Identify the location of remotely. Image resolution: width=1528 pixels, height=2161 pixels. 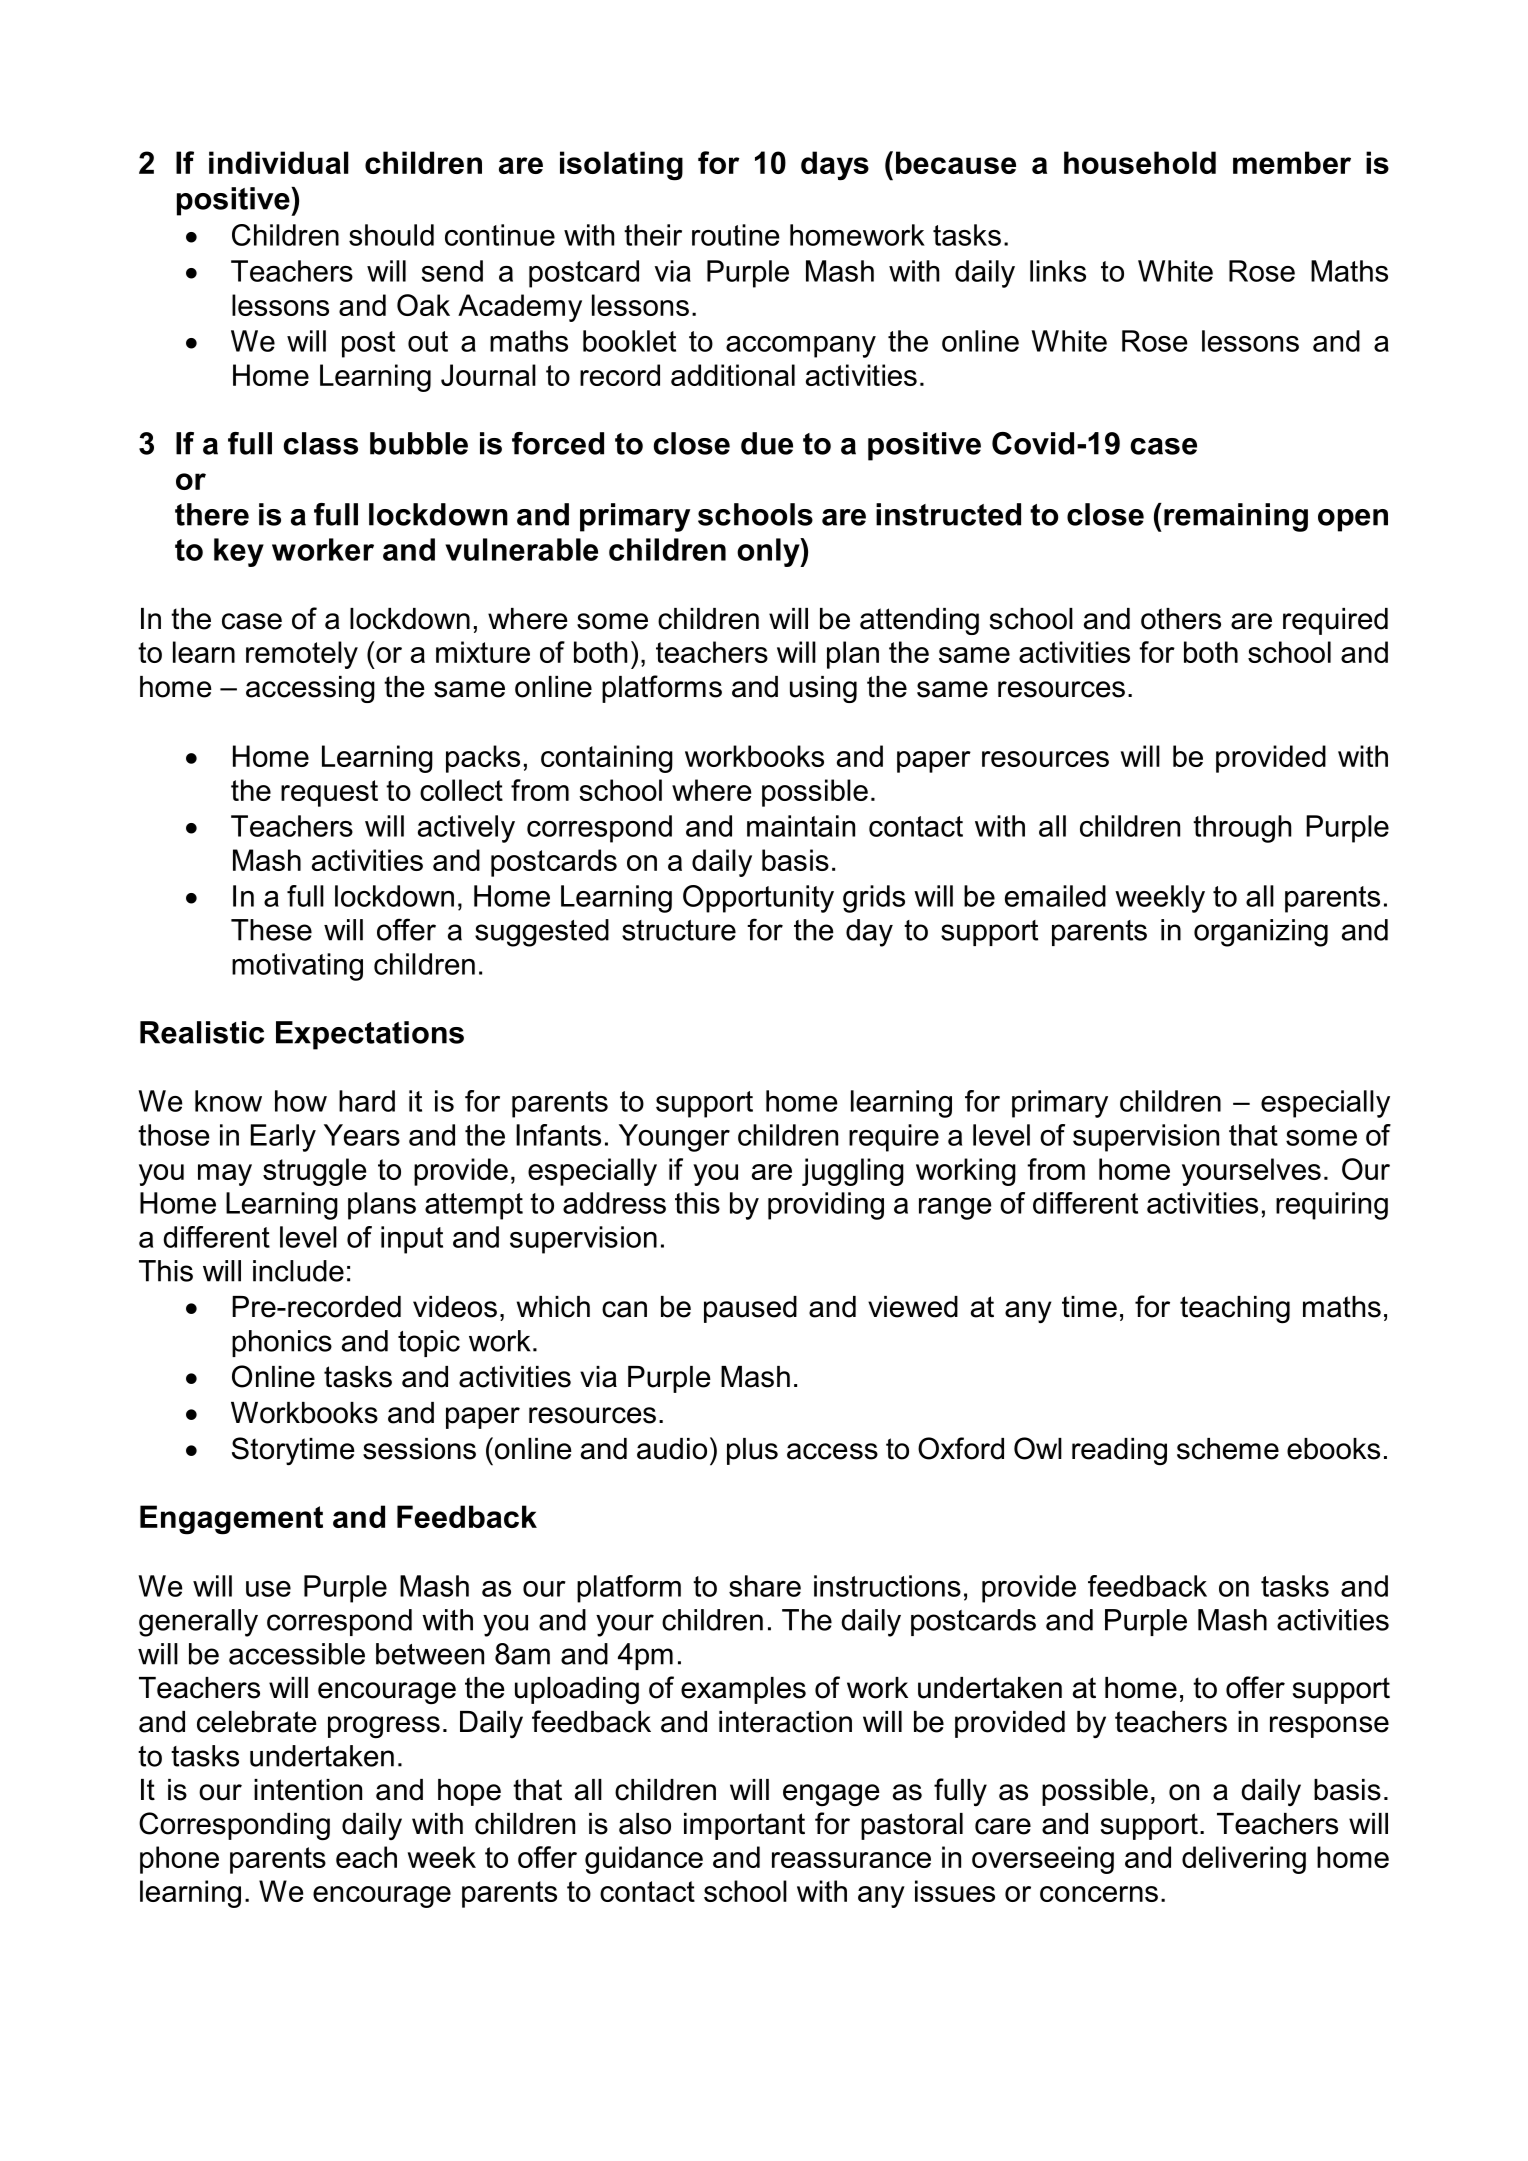
(302, 655).
